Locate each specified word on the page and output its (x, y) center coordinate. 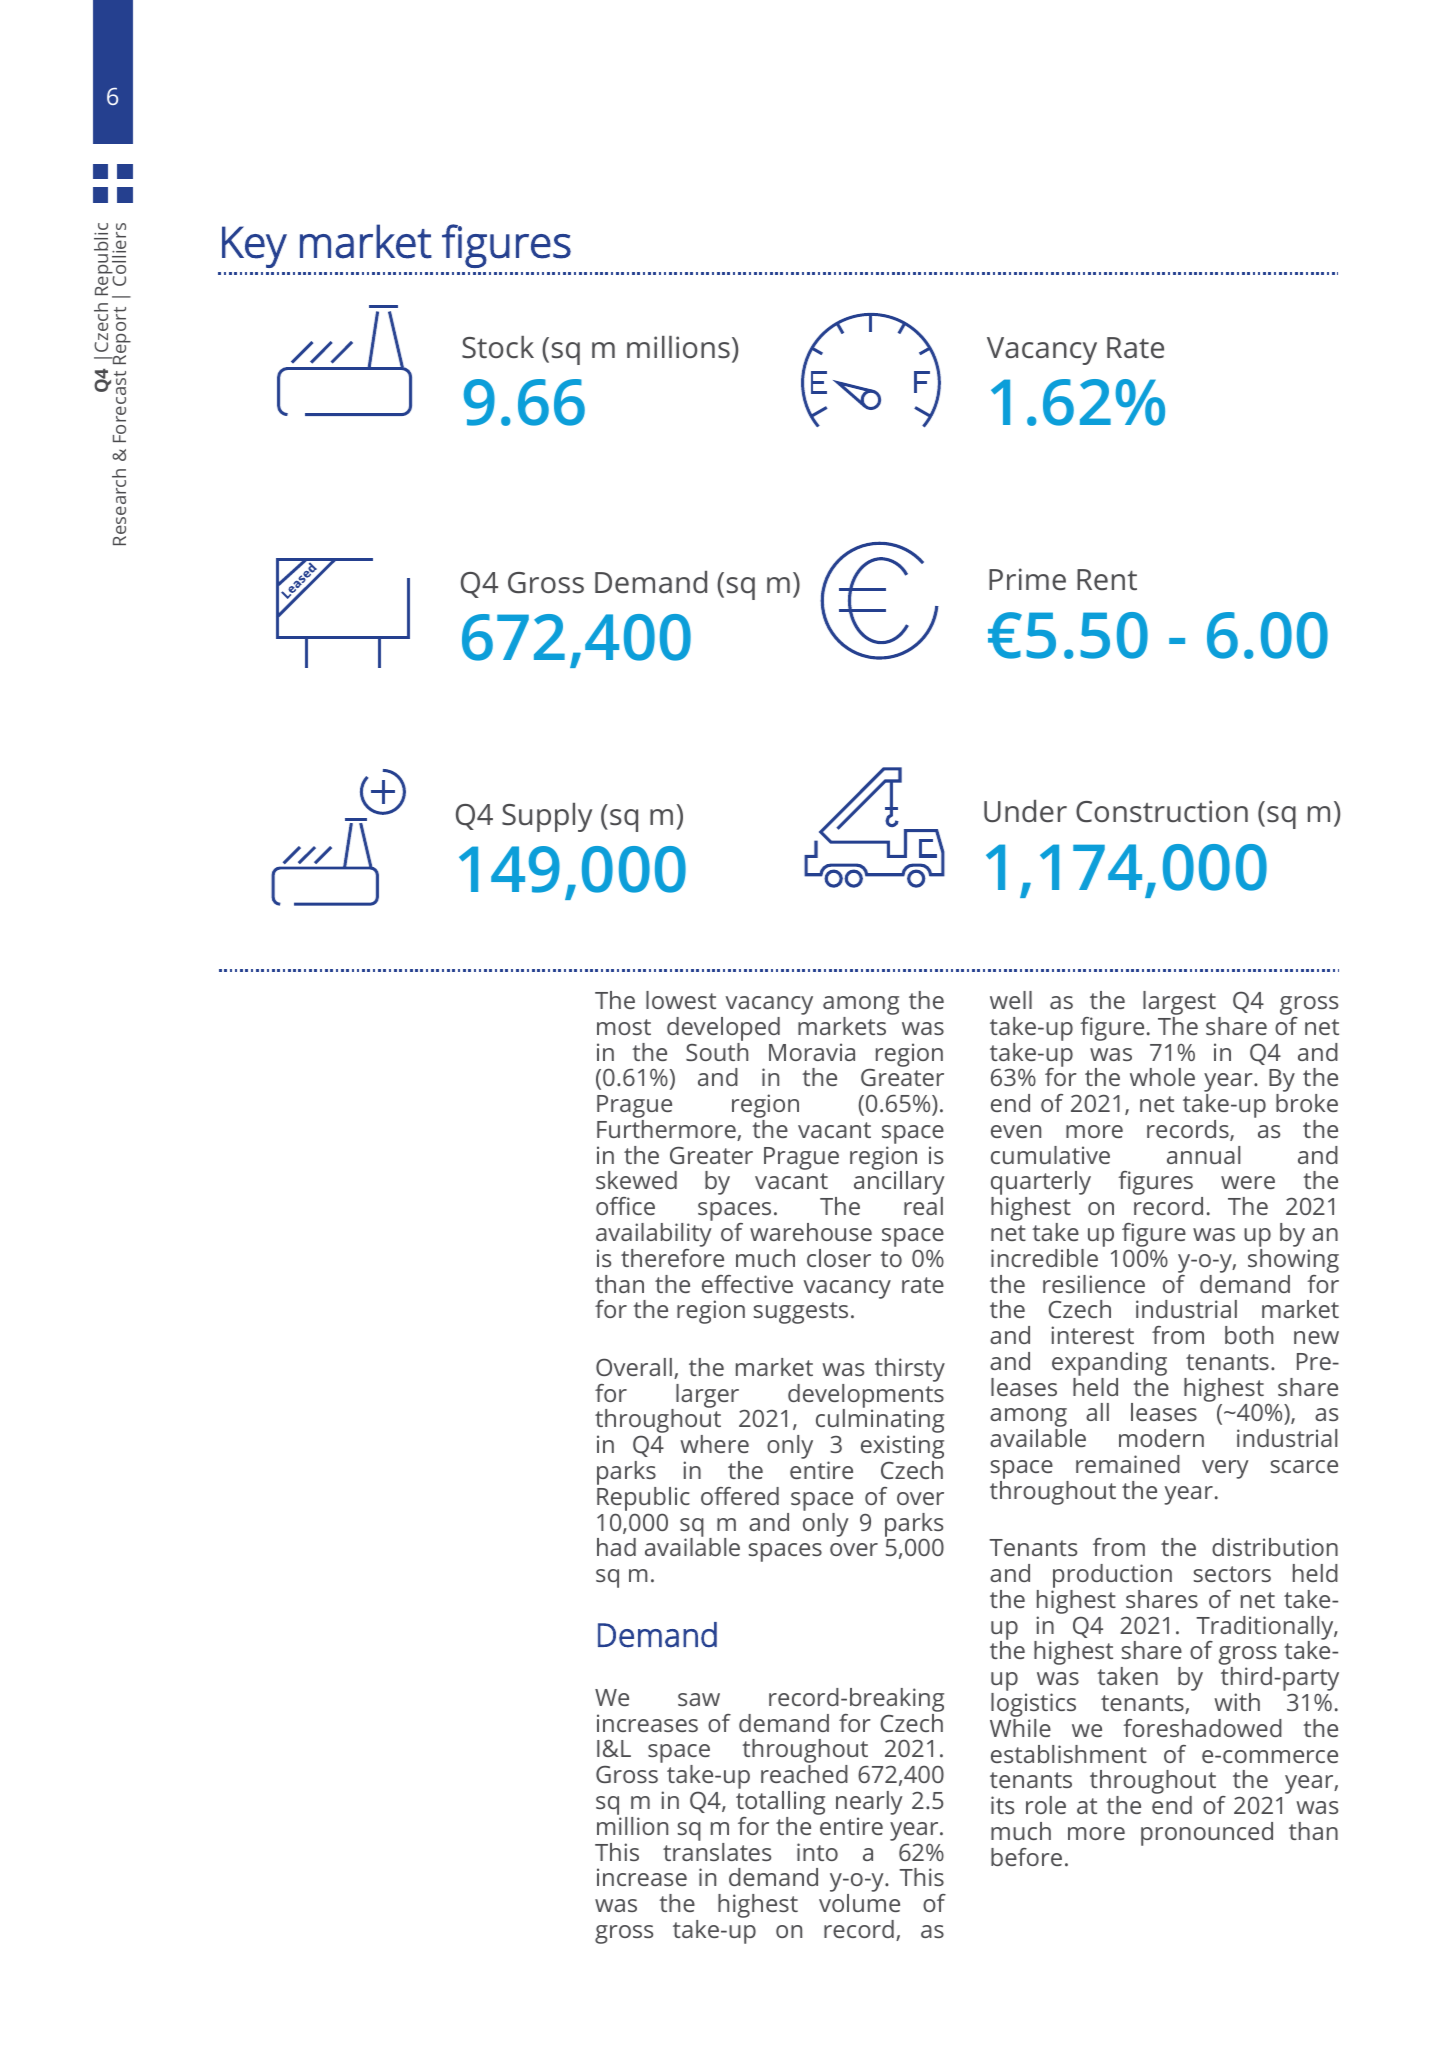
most (624, 1027)
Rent (1107, 579)
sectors (1232, 1574)
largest (1179, 1004)
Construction (1162, 811)
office (625, 1206)
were (1248, 1182)
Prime (1027, 579)
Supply (547, 817)
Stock (498, 347)
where (714, 1444)
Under (1025, 811)
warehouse (811, 1232)
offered (740, 1496)
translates (717, 1850)
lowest (681, 1000)
